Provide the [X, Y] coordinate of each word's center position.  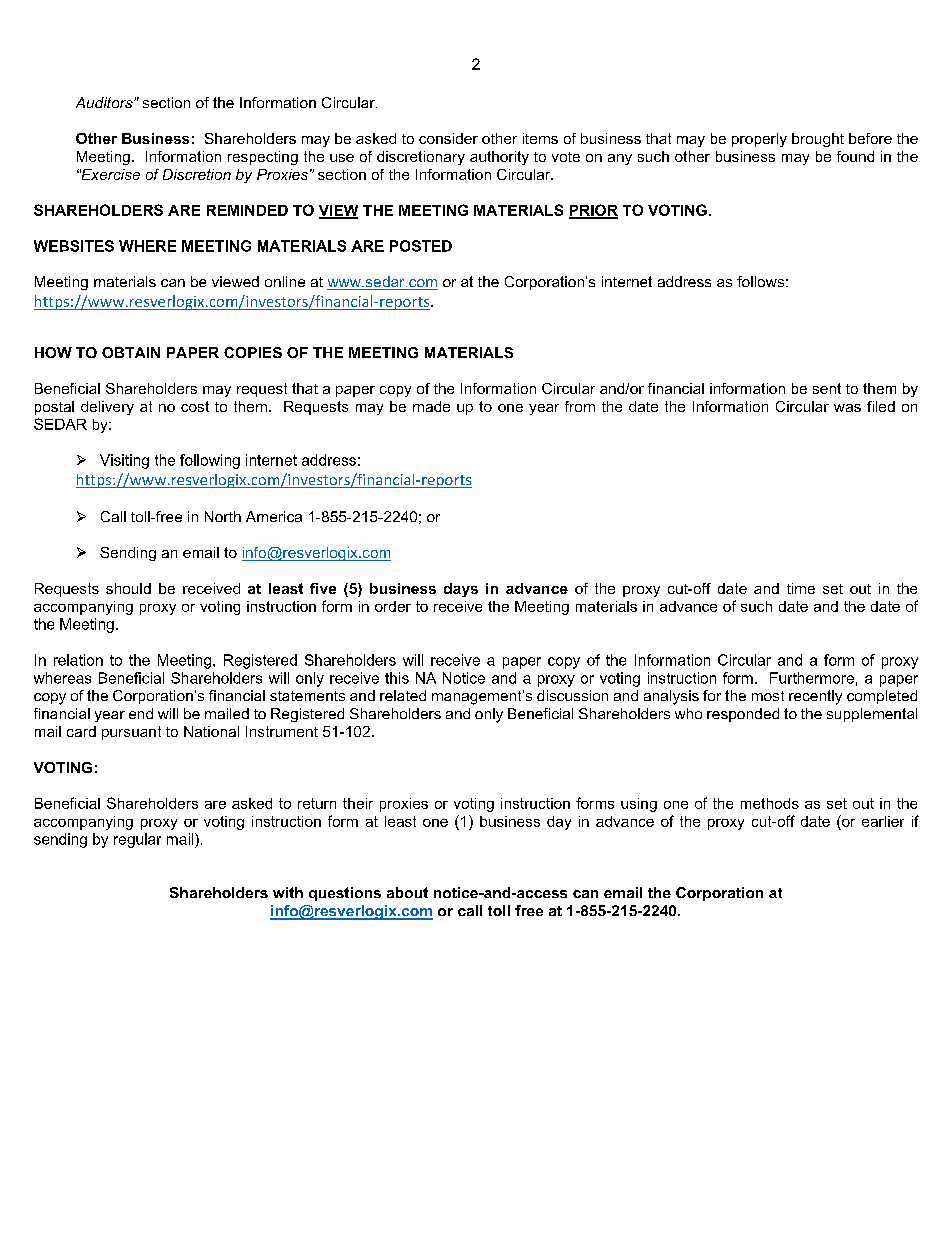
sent [827, 388]
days [461, 590]
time [801, 588]
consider [448, 138]
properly [759, 140]
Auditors [105, 102]
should [128, 588]
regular [137, 840]
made [431, 406]
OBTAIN [131, 352]
